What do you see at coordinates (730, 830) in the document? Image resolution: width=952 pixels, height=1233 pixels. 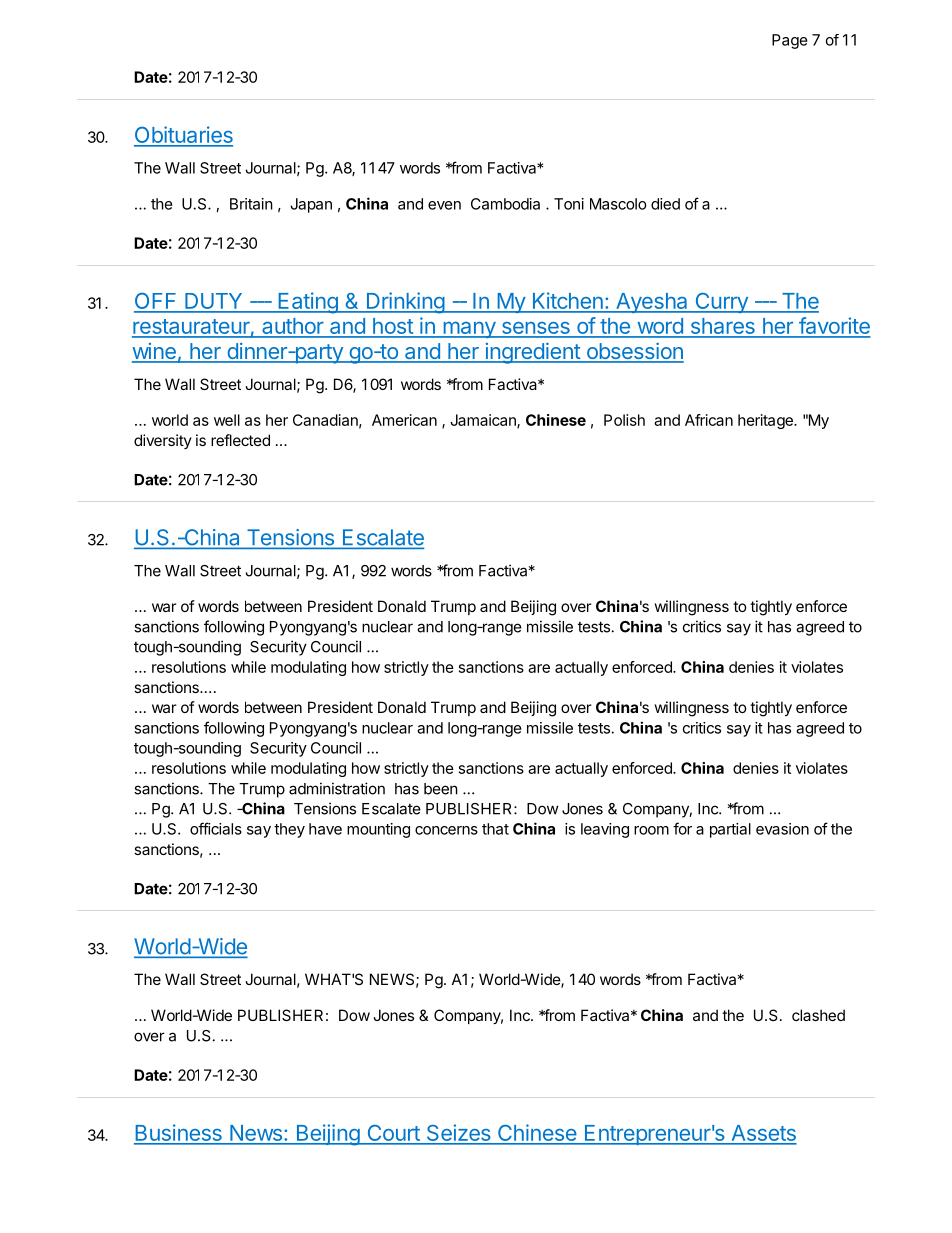 I see `partial` at bounding box center [730, 830].
